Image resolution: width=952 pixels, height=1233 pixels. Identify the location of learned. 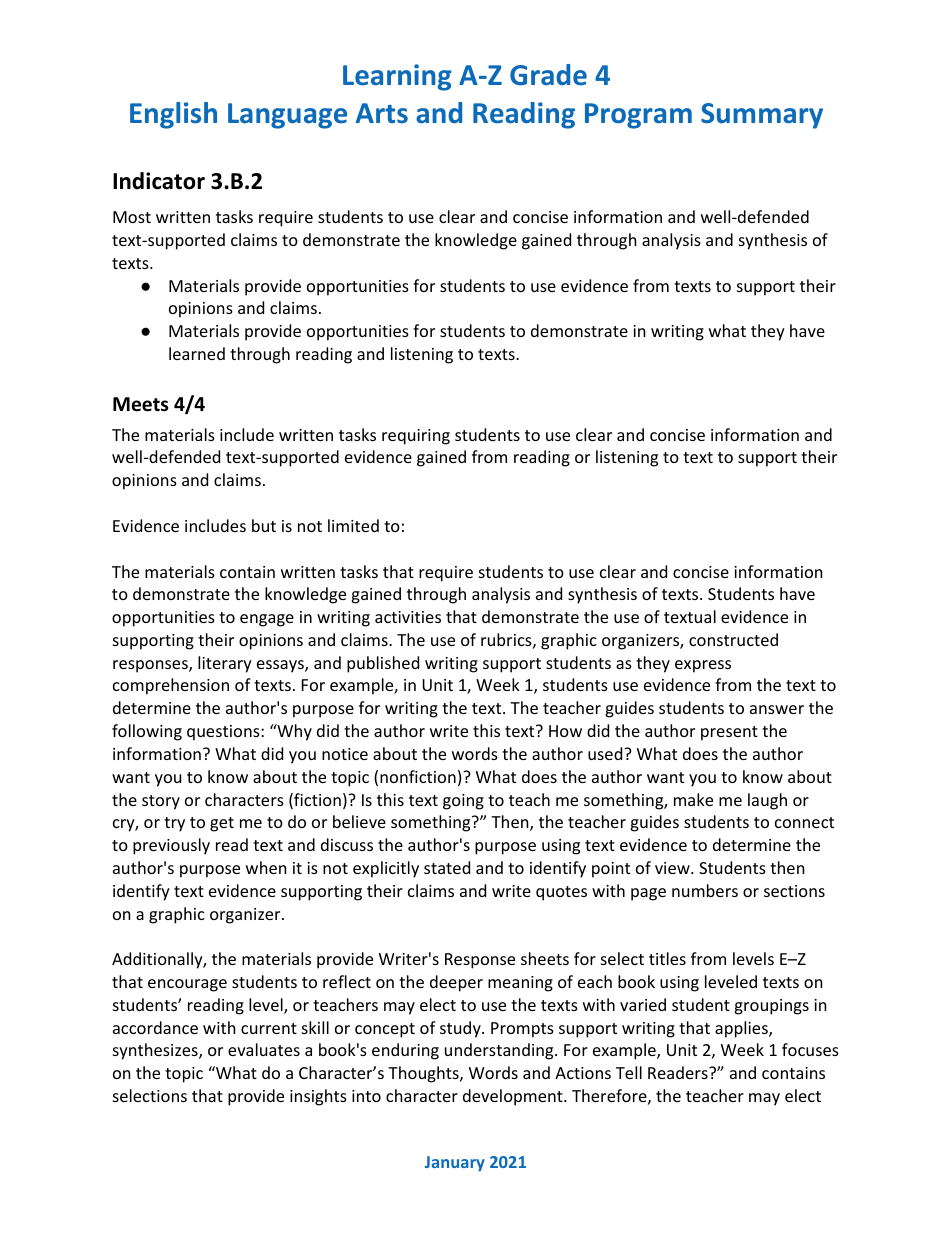
(197, 353).
